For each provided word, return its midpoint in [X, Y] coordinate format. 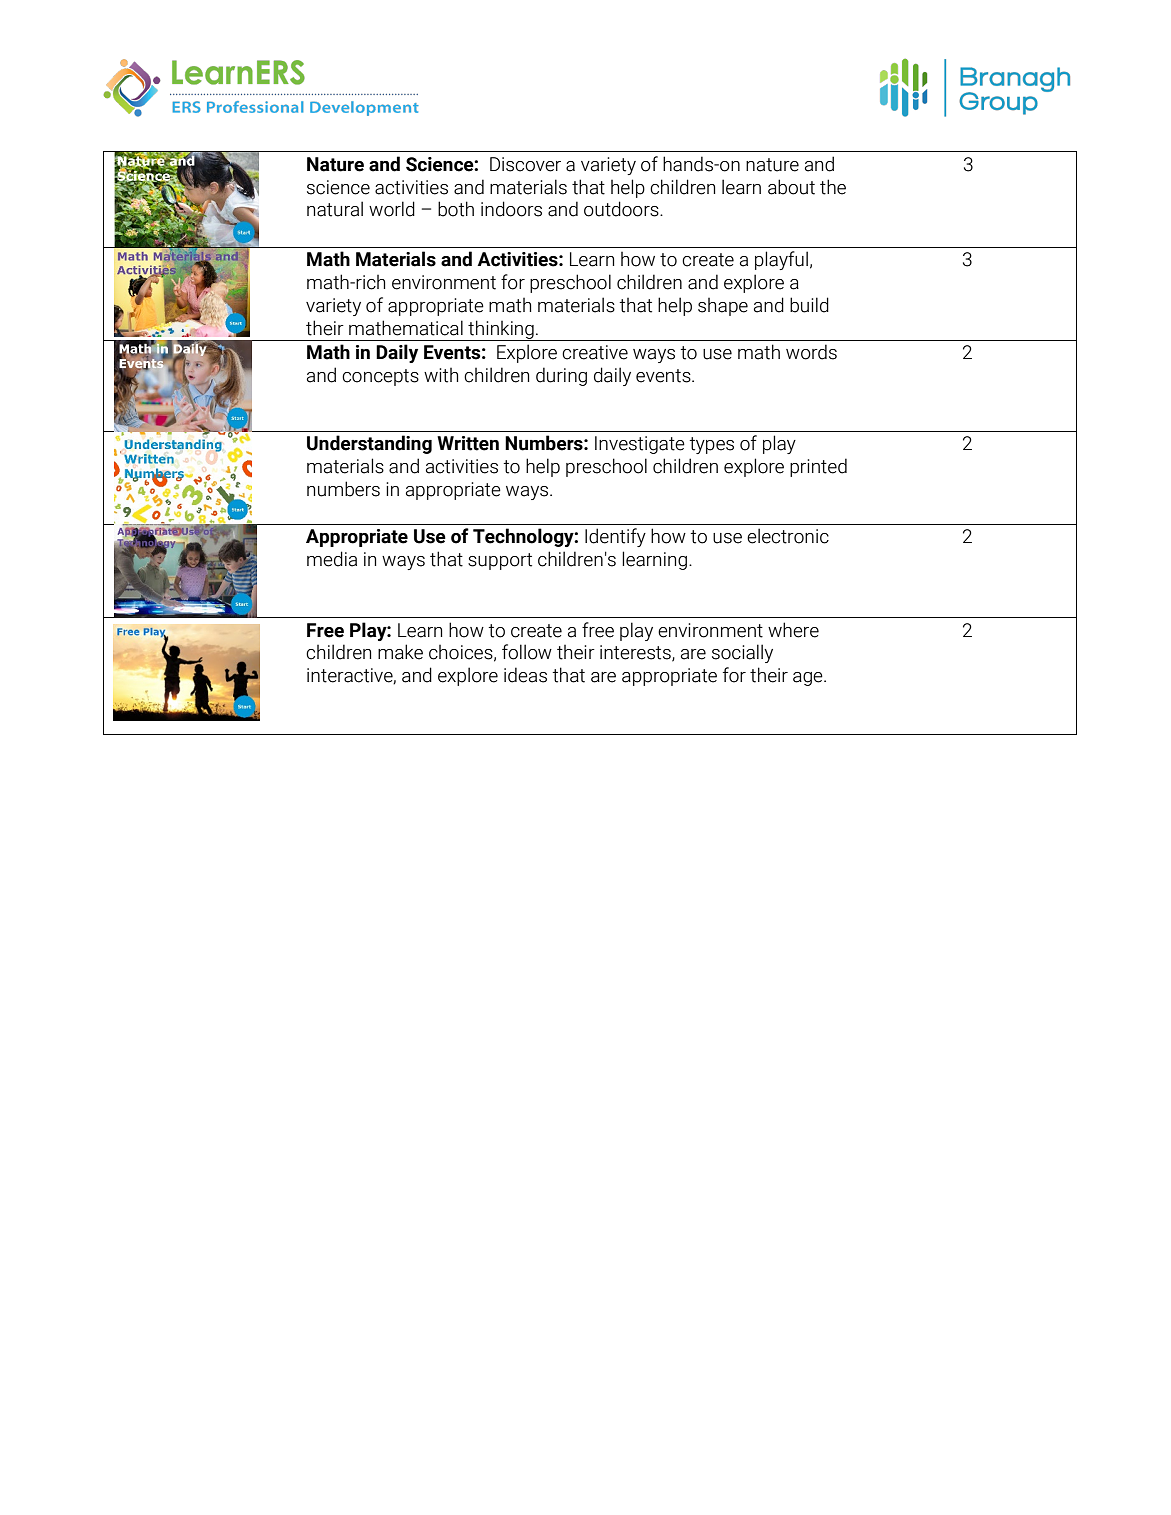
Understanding [369, 444]
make [400, 652]
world [392, 209]
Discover [525, 164]
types [712, 445]
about [791, 187]
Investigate [640, 445]
